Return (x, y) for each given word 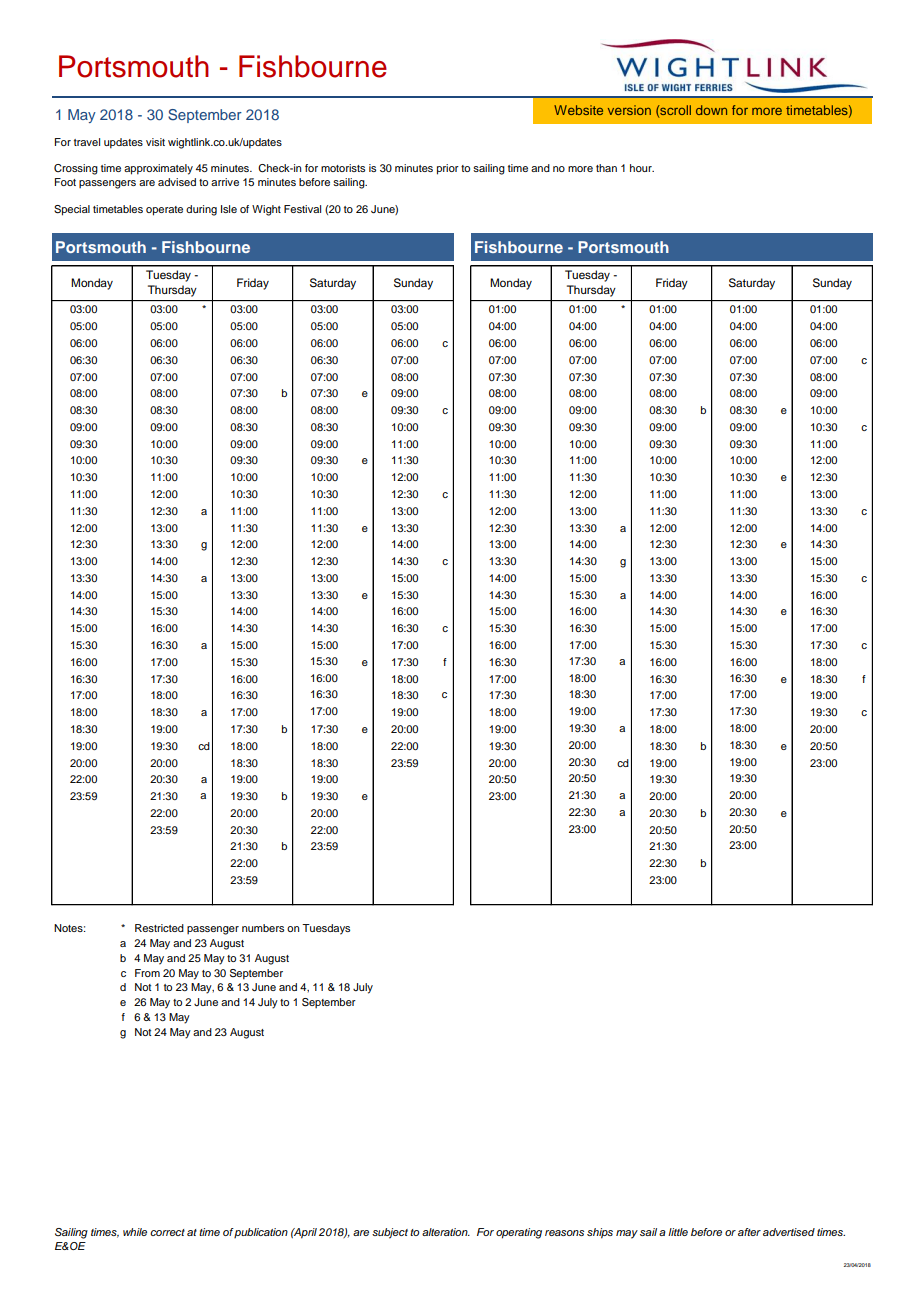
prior (448, 169)
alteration (446, 1232)
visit (155, 142)
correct (167, 1232)
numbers (263, 928)
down (711, 110)
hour (642, 168)
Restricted (159, 928)
